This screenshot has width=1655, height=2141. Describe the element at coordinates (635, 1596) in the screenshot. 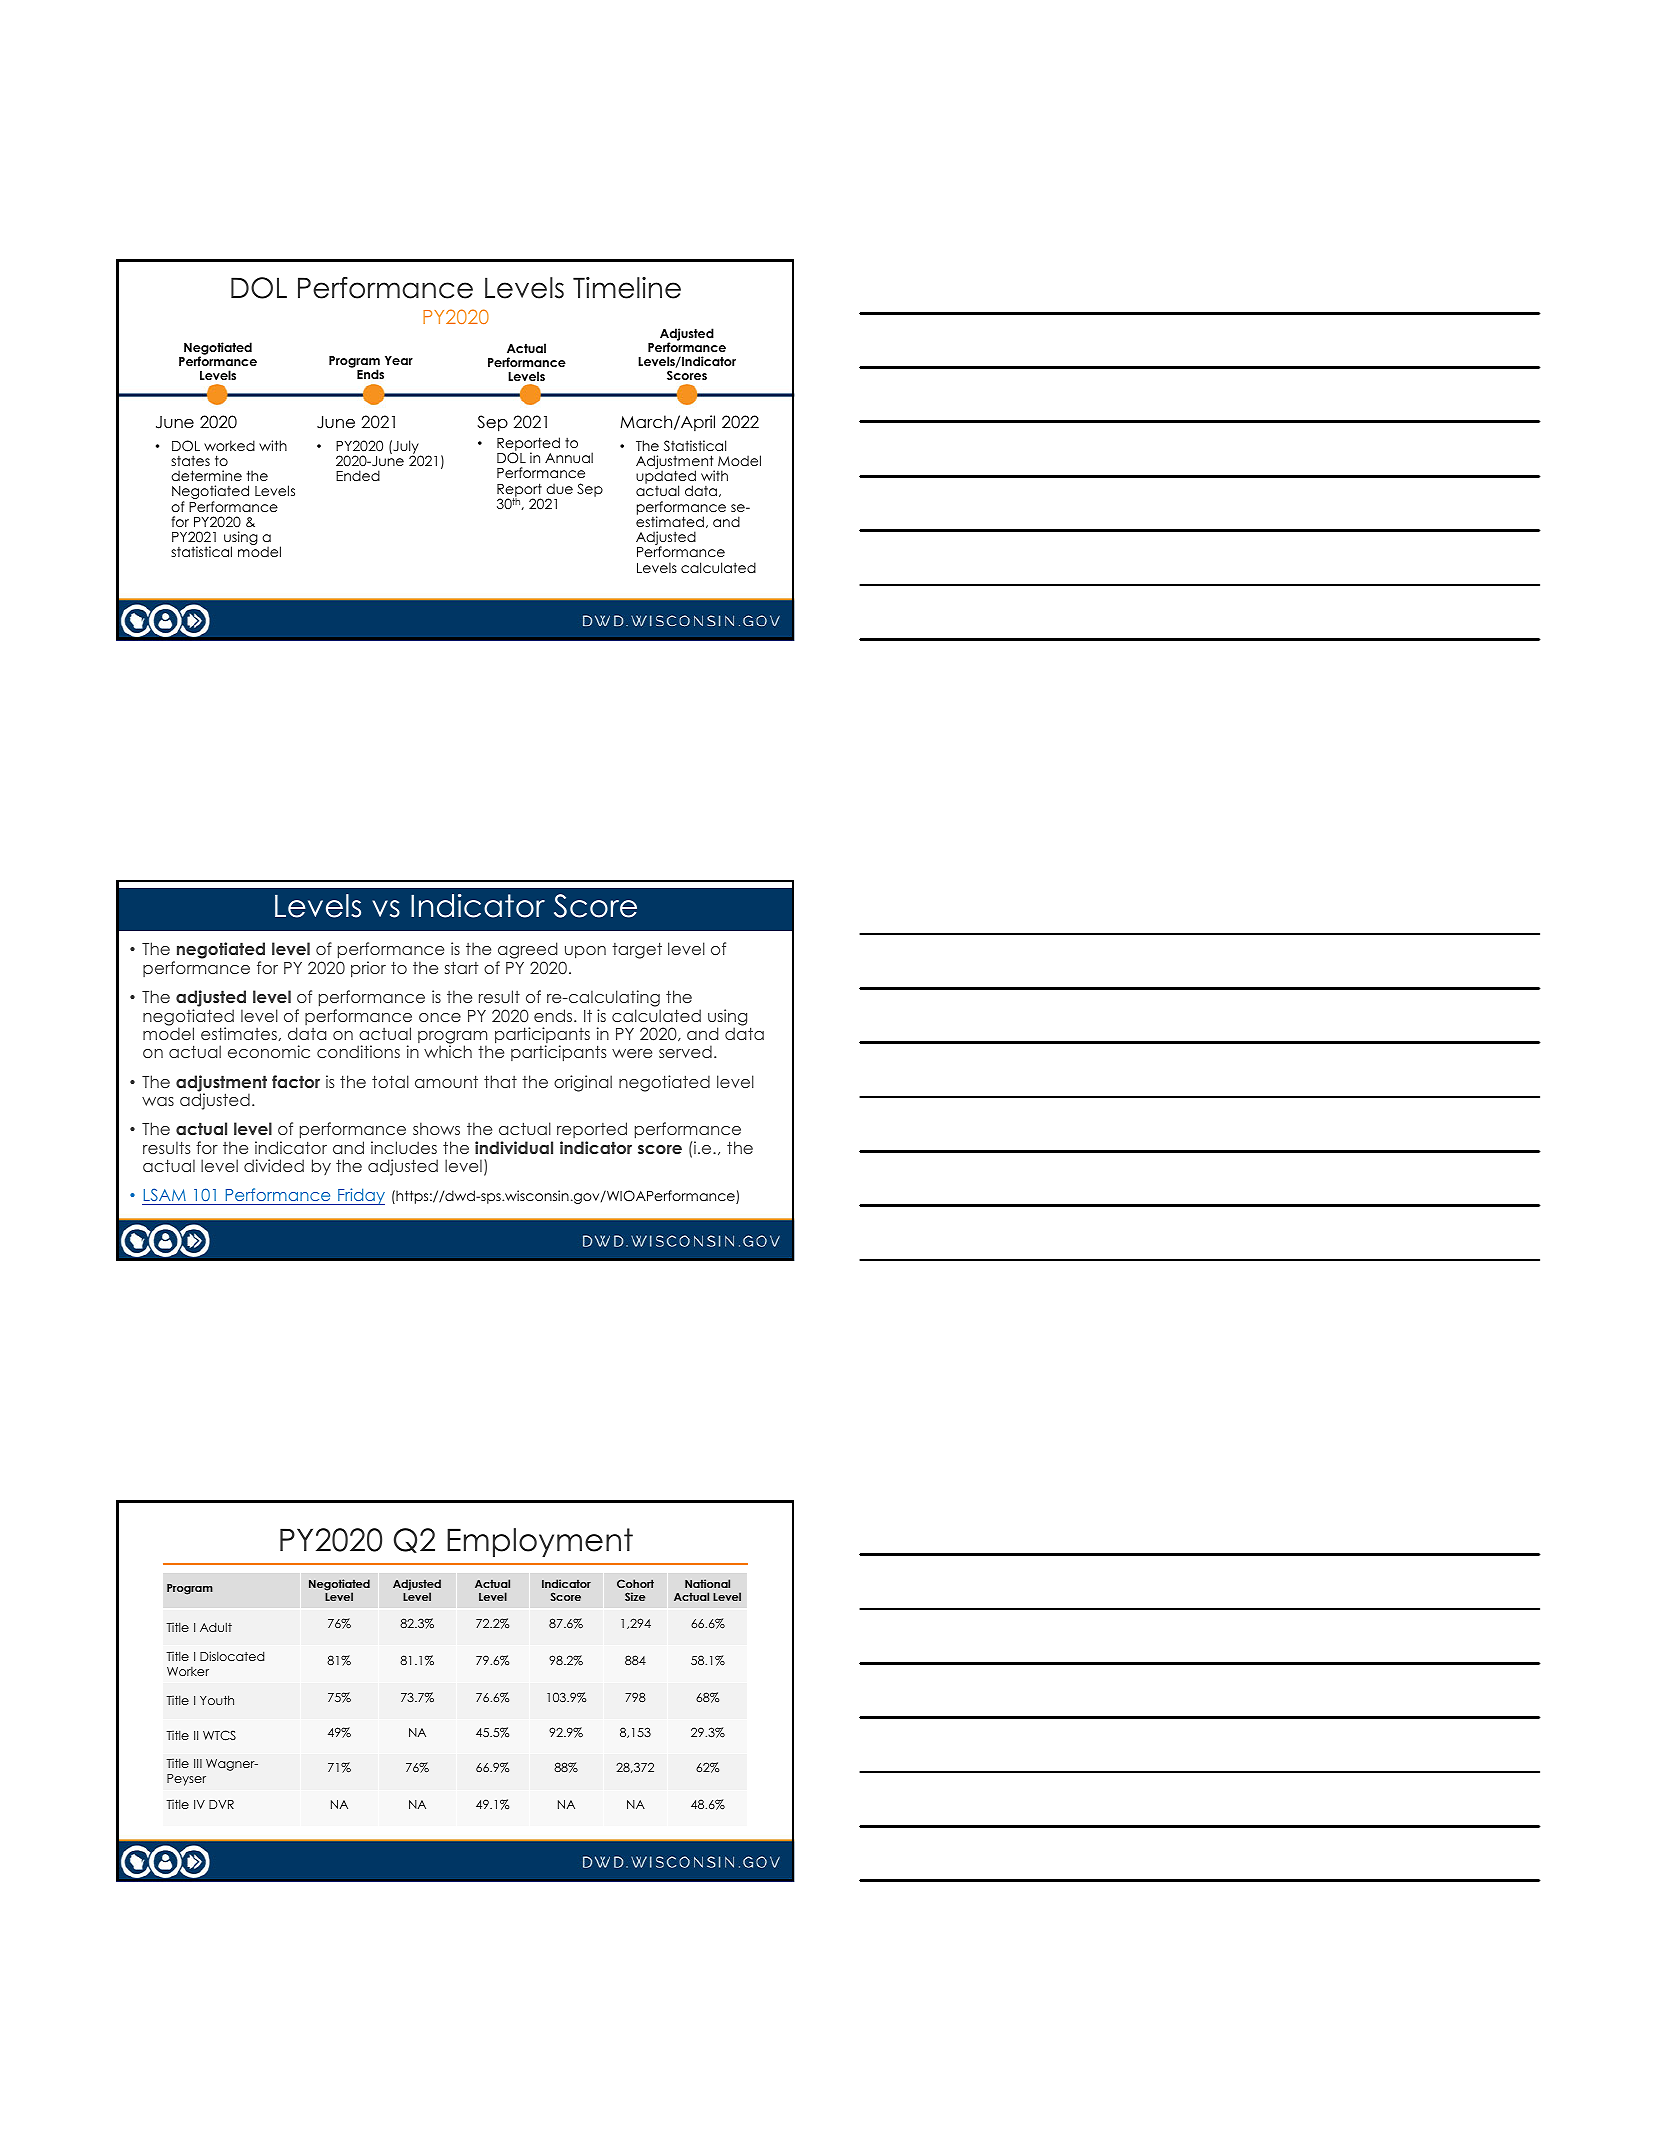

I see `Size` at that location.
